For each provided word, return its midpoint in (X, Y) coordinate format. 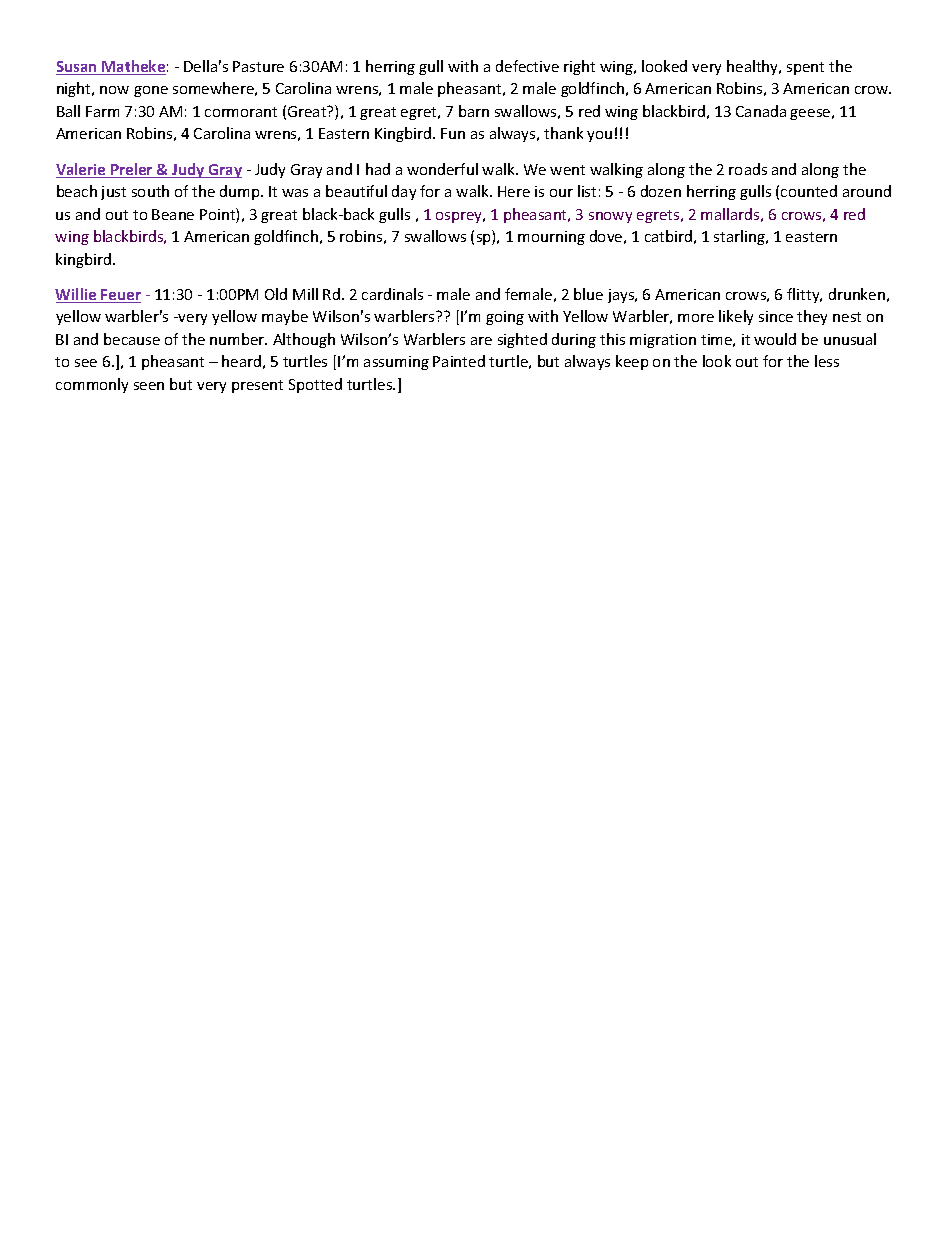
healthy (754, 67)
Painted (459, 361)
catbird (668, 236)
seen (149, 386)
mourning (551, 238)
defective (527, 66)
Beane (173, 214)
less (827, 361)
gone (151, 91)
